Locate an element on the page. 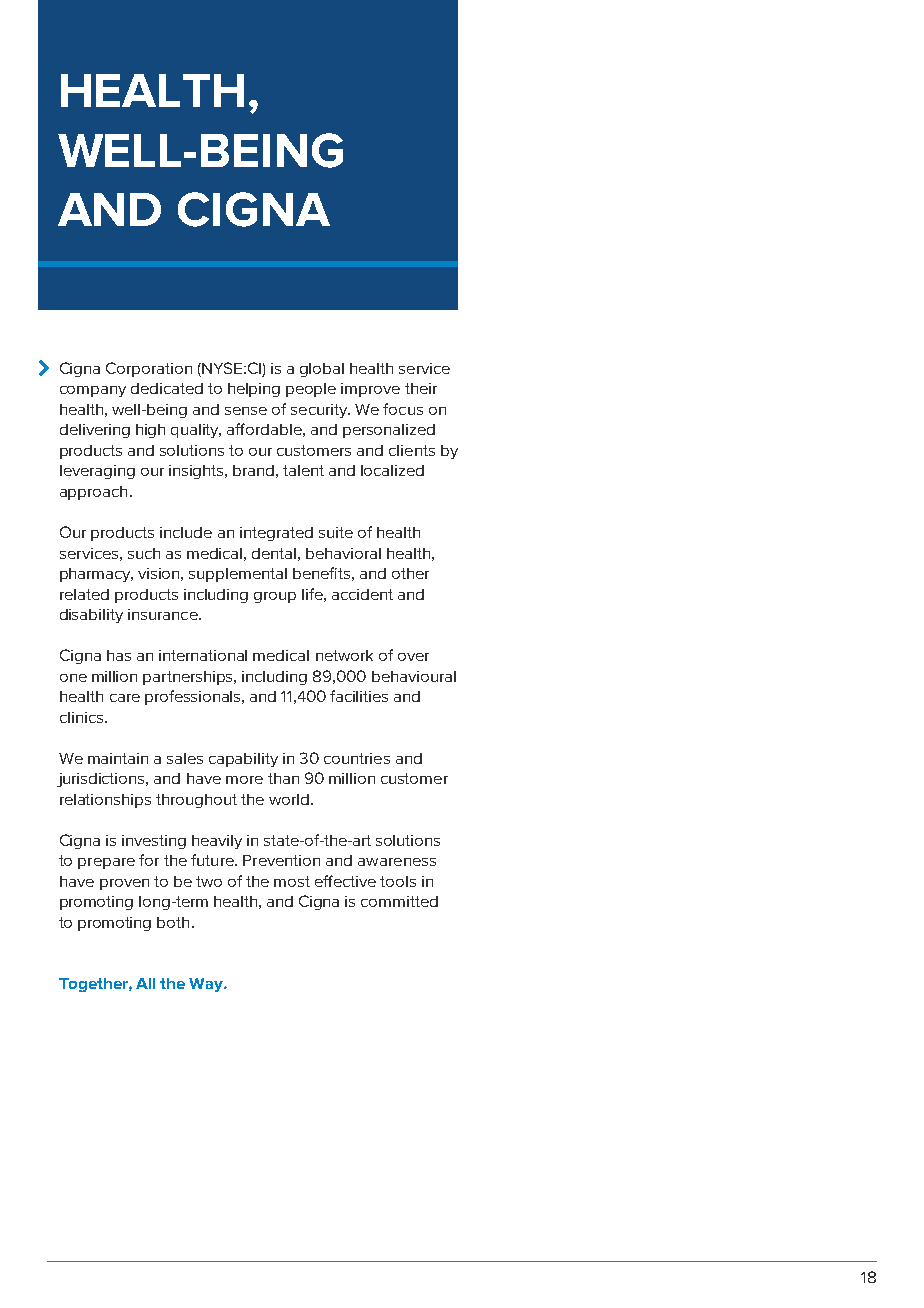  heavily is located at coordinates (217, 842).
